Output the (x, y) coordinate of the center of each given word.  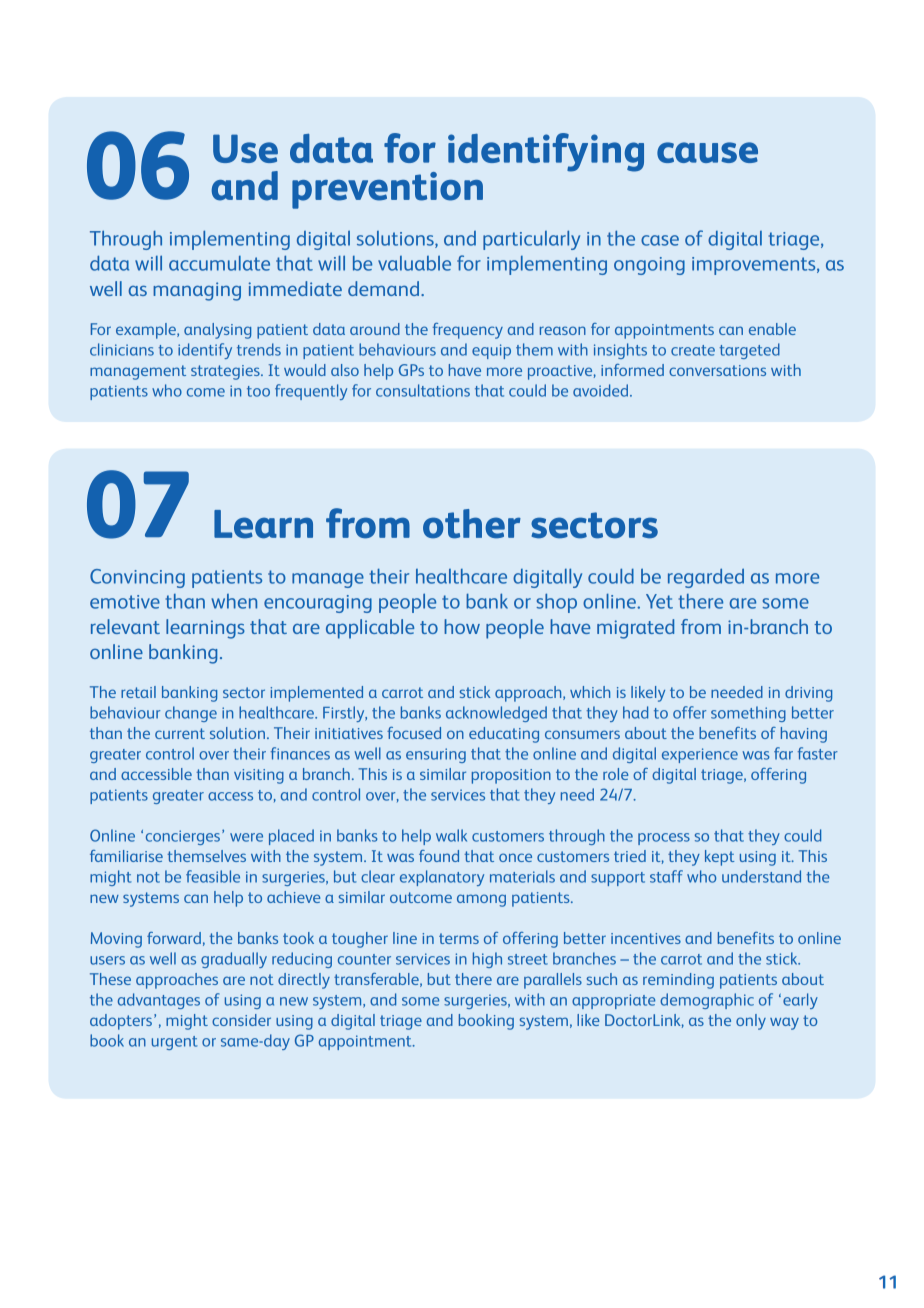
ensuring (436, 755)
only (751, 1022)
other (472, 524)
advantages (159, 1001)
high (487, 960)
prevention (387, 190)
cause (707, 152)
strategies (226, 372)
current (180, 733)
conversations (717, 370)
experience (700, 755)
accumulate (219, 263)
